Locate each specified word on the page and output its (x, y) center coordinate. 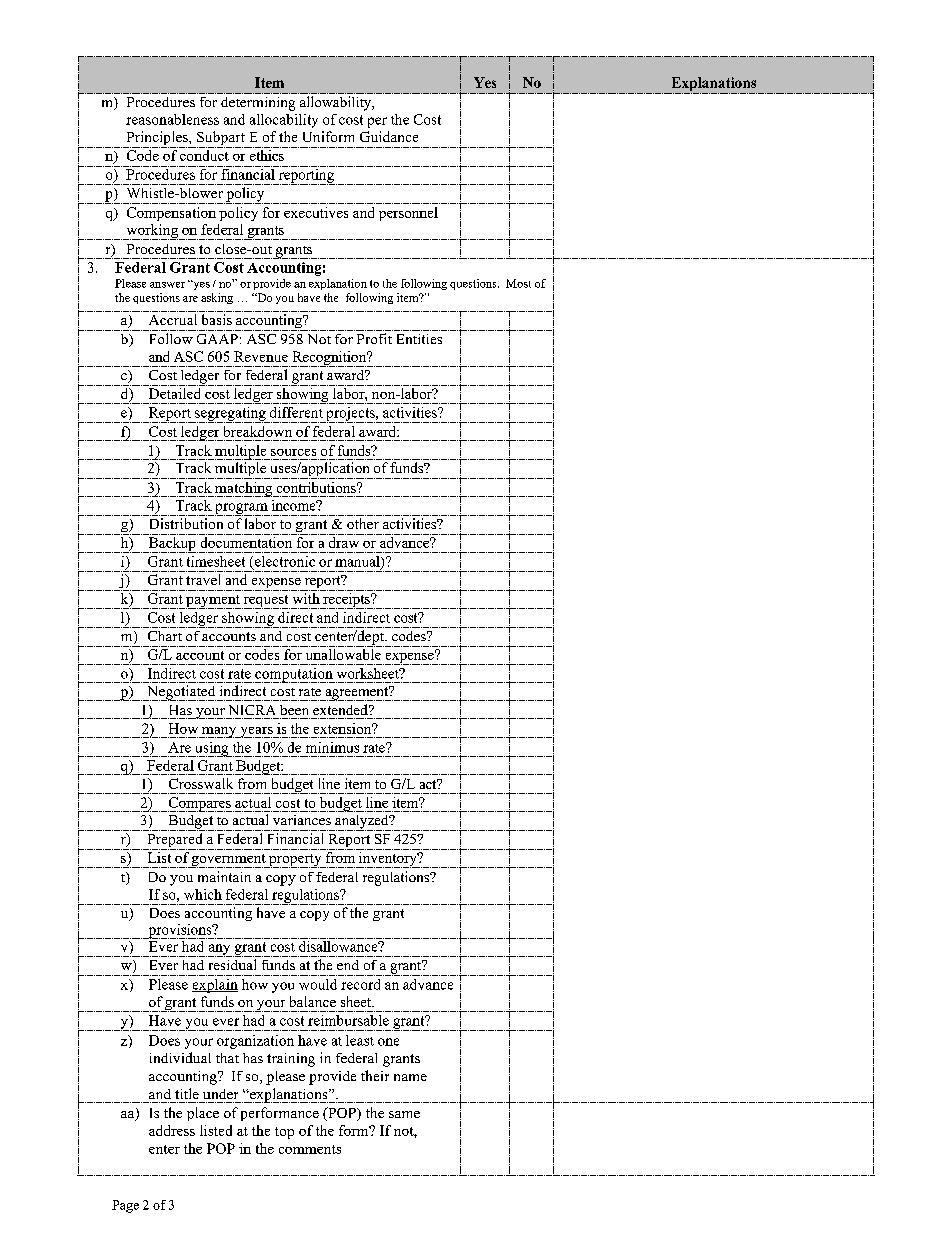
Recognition (330, 359)
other (363, 523)
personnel (408, 214)
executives (316, 212)
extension (344, 728)
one (388, 1042)
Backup (172, 545)
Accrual (173, 319)
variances (302, 820)
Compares (199, 804)
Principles (157, 139)
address (172, 1130)
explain (215, 986)
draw (344, 542)
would (318, 984)
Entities (419, 339)
